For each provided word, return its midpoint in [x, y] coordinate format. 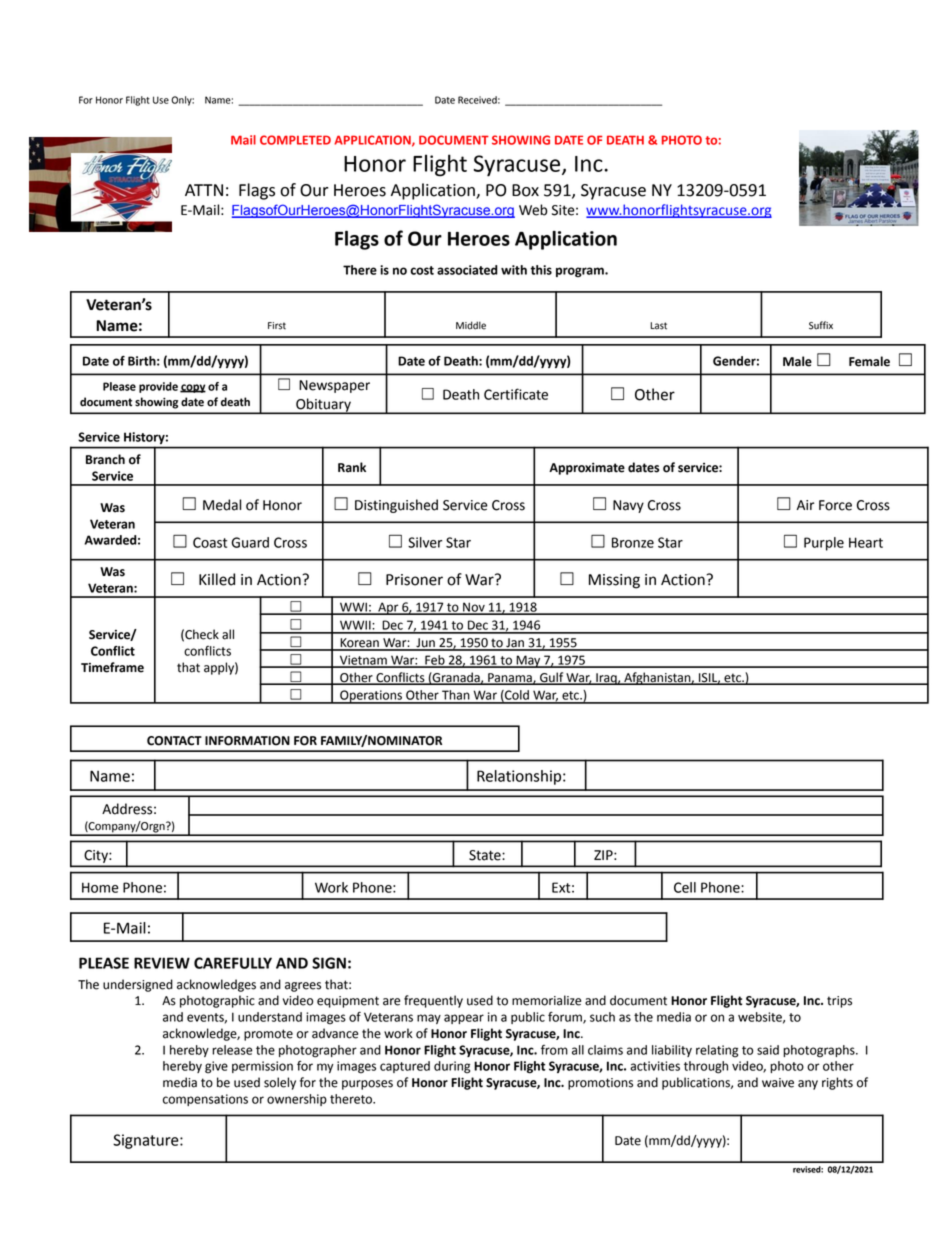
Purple [824, 544]
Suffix [821, 325]
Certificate [516, 394]
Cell [685, 887]
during [452, 1067]
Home [100, 887]
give [216, 1067]
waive [778, 1083]
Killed [217, 579]
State [486, 855]
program [581, 272]
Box [525, 190]
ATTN [204, 190]
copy [193, 388]
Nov [474, 608]
